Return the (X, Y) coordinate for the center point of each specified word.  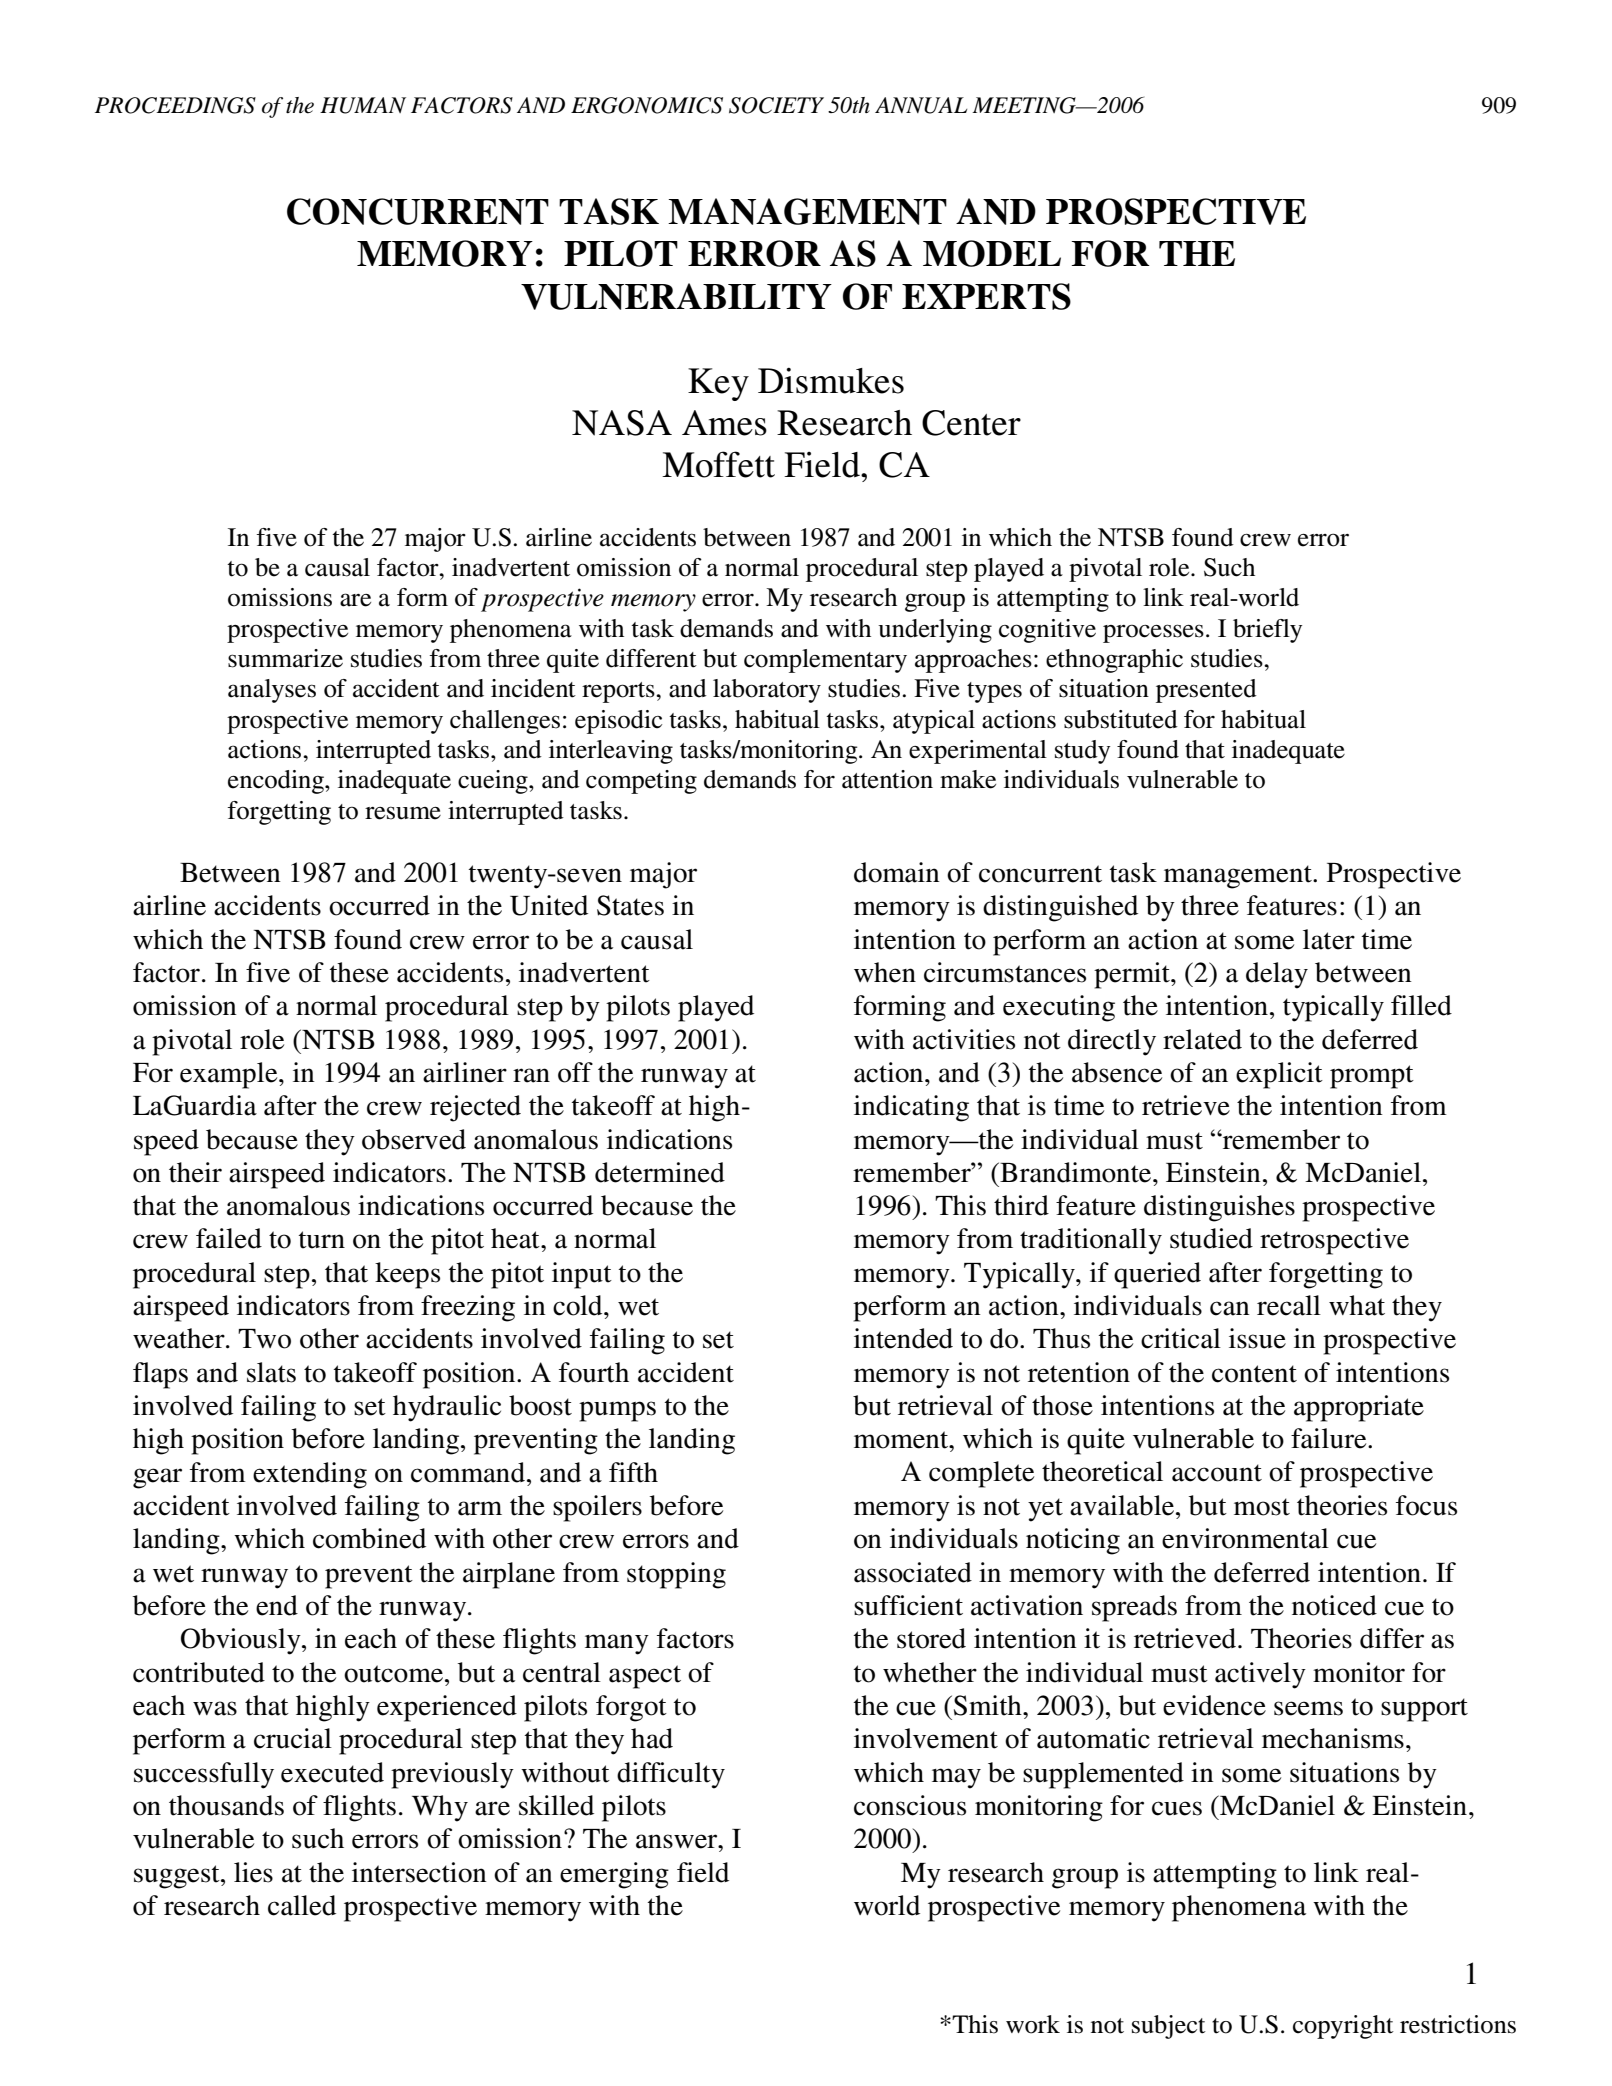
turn (322, 1240)
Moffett (718, 464)
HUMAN (363, 105)
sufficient (908, 1605)
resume (403, 813)
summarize (285, 658)
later (1329, 939)
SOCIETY (776, 105)
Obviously (242, 1641)
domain (897, 872)
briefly (1267, 631)
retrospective (1334, 1241)
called (302, 1905)
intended (903, 1338)
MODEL (992, 253)
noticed (1334, 1605)
